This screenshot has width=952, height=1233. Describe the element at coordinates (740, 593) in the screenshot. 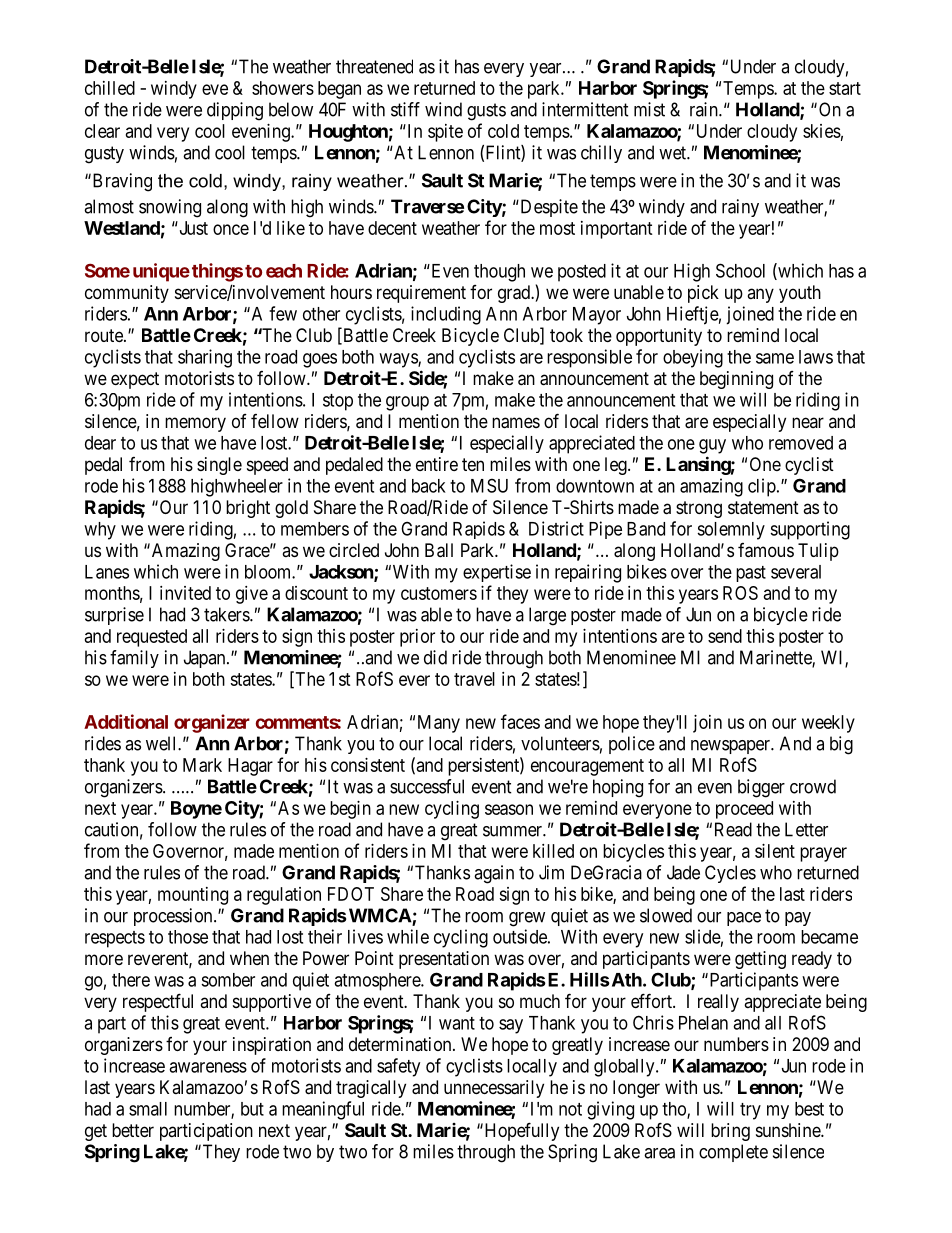

I see `ROS` at that location.
